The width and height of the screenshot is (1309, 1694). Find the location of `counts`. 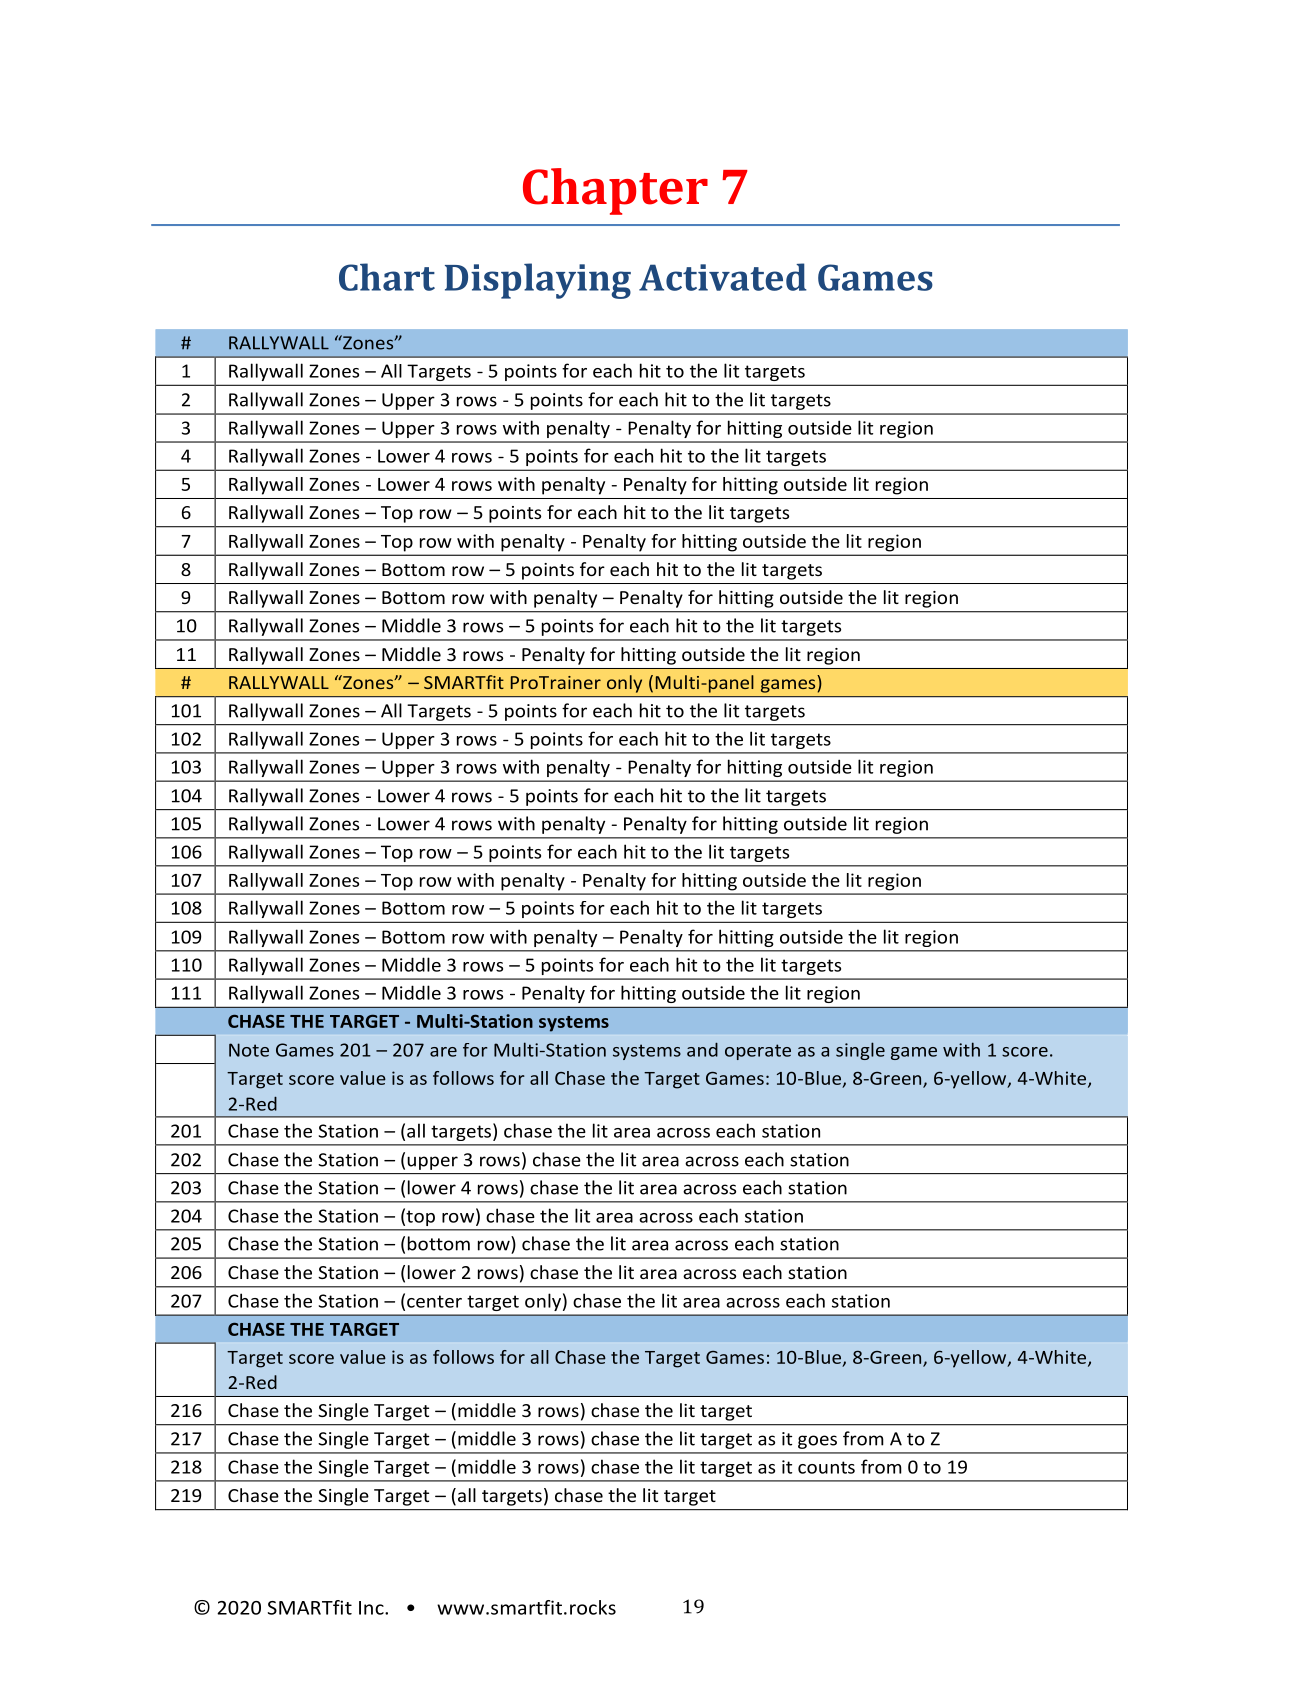

counts is located at coordinates (826, 1467).
